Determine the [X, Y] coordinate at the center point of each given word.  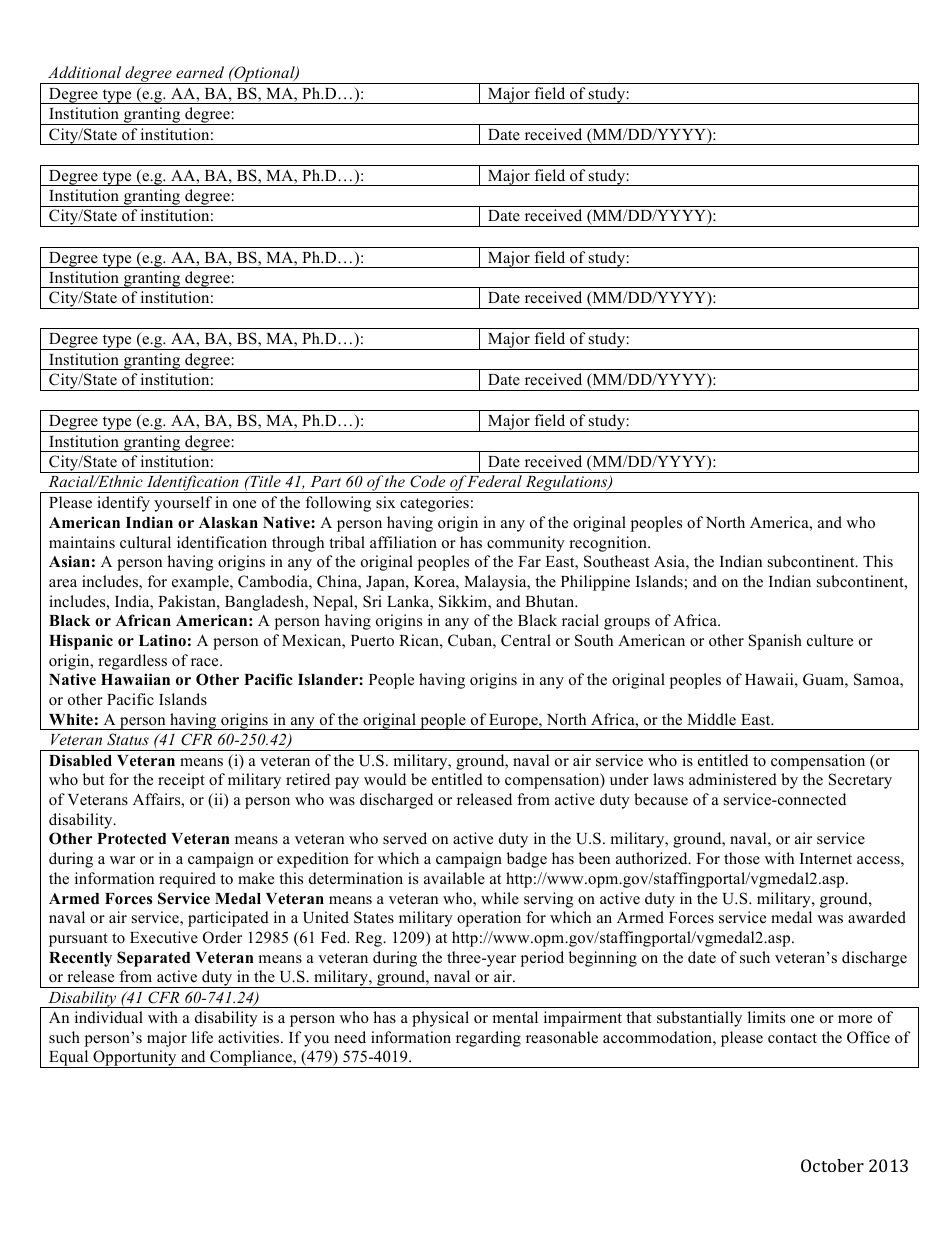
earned [200, 72]
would [385, 779]
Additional [84, 72]
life [202, 1037]
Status [128, 739]
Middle [711, 719]
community [526, 544]
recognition [609, 544]
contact [792, 1038]
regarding [488, 1039]
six [385, 502]
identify [123, 504]
